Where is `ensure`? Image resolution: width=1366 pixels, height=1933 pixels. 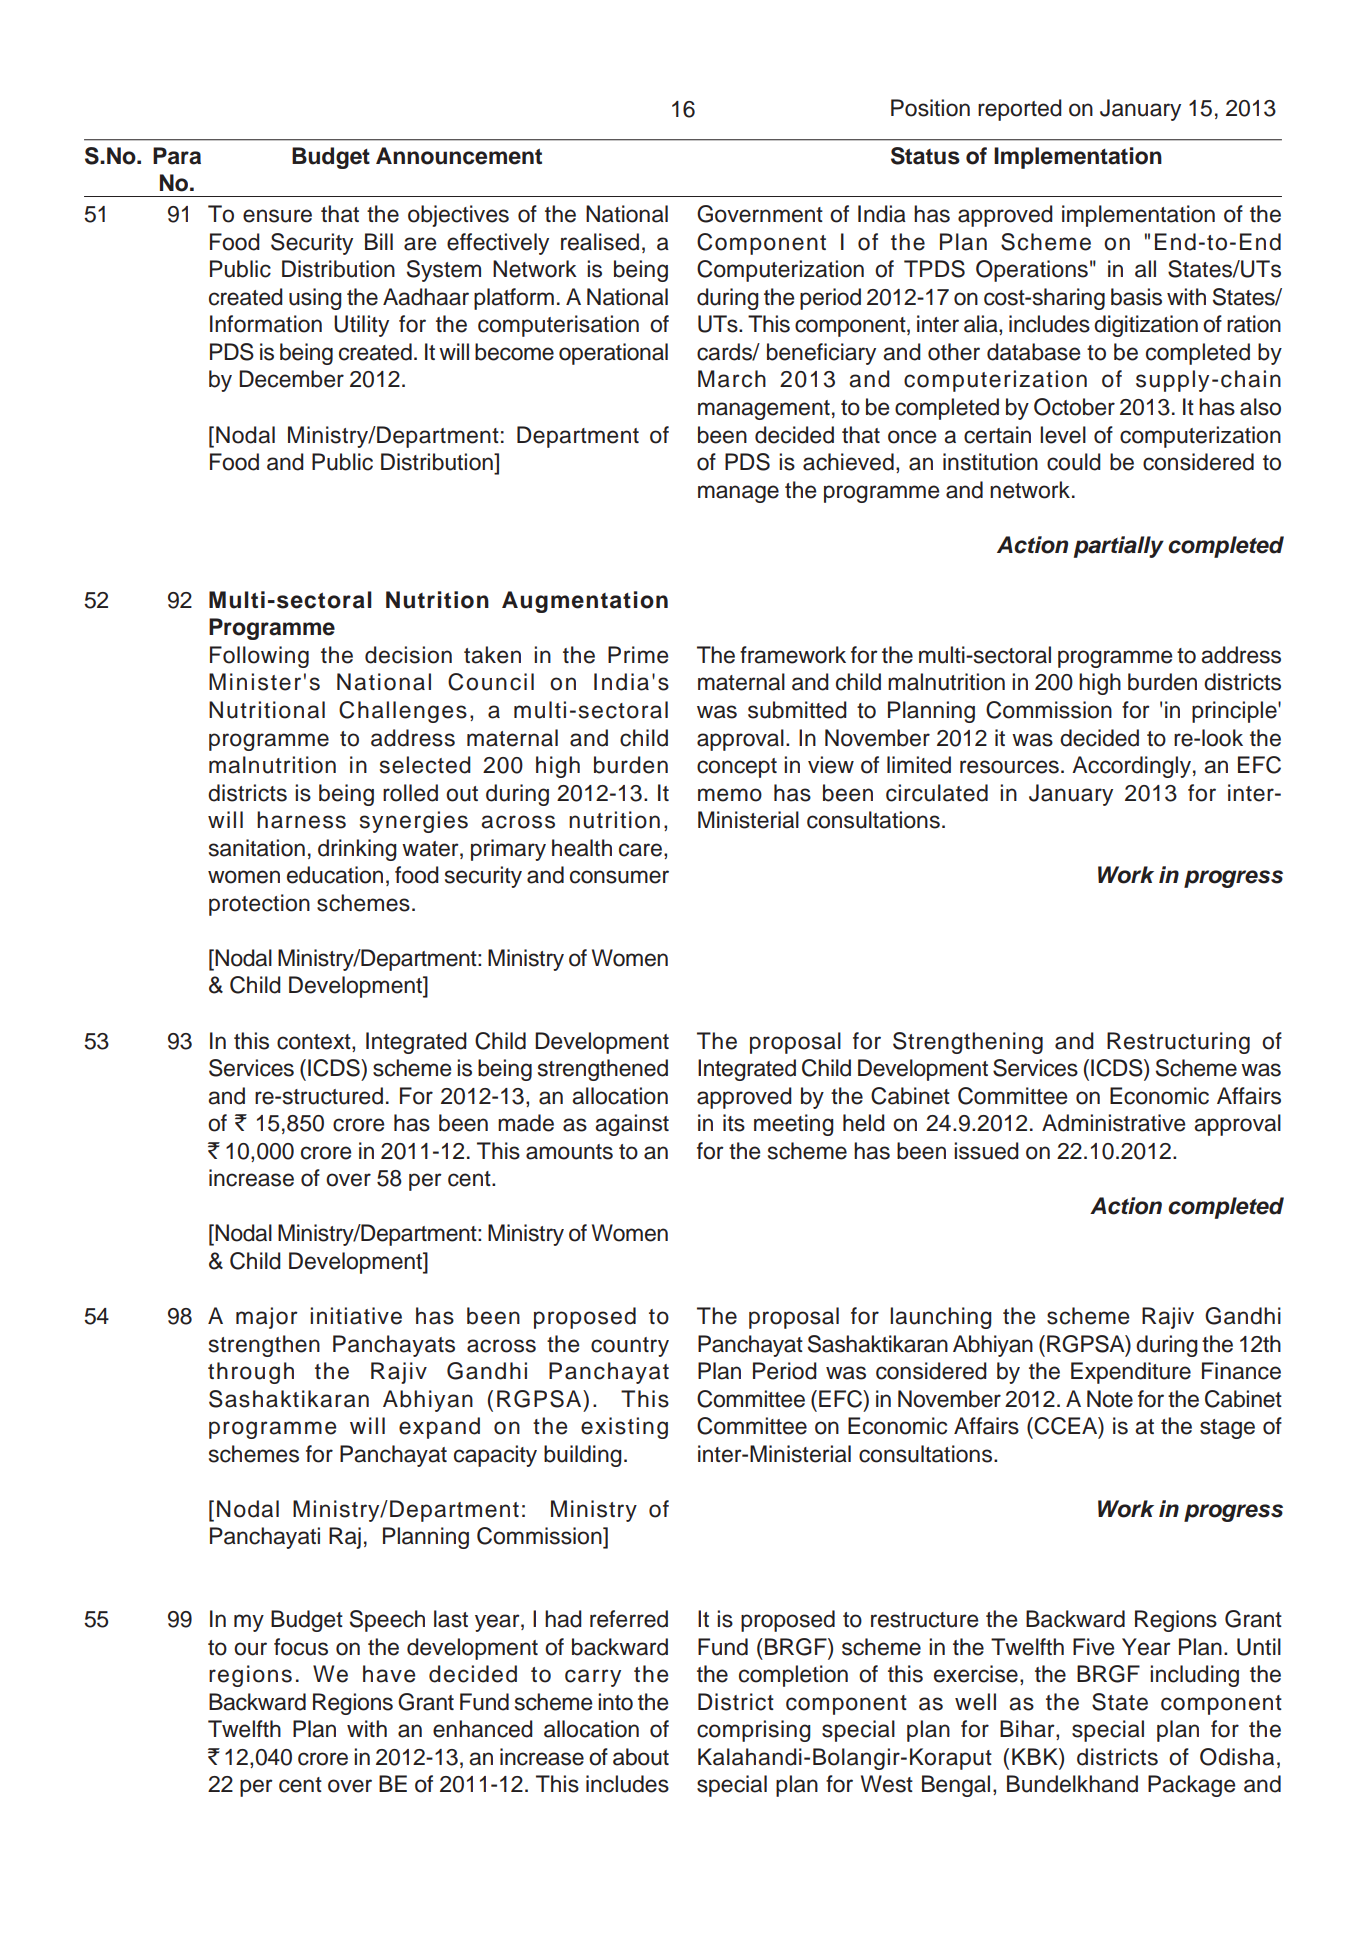 ensure is located at coordinates (277, 216).
